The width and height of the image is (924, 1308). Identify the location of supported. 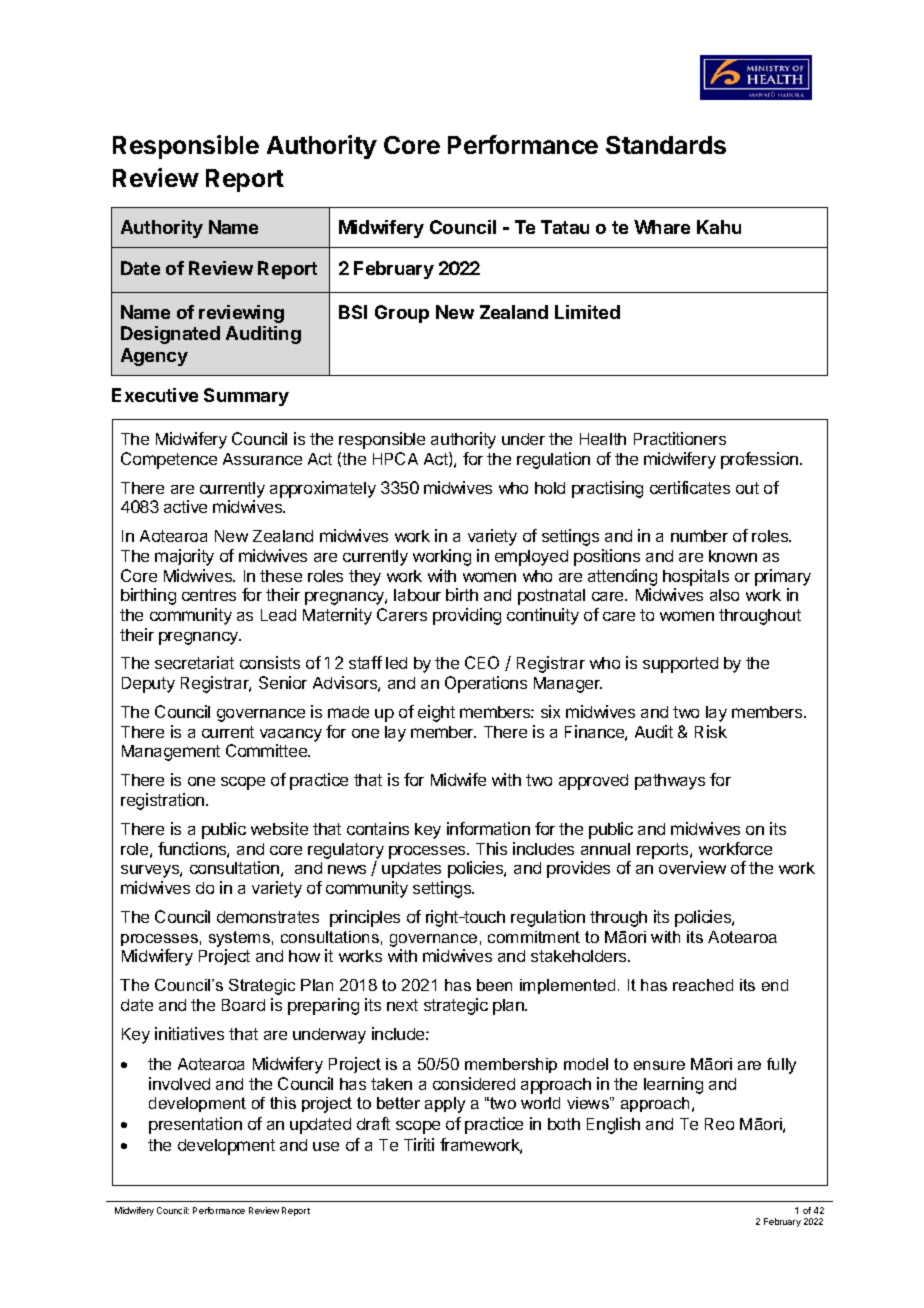
(680, 665).
